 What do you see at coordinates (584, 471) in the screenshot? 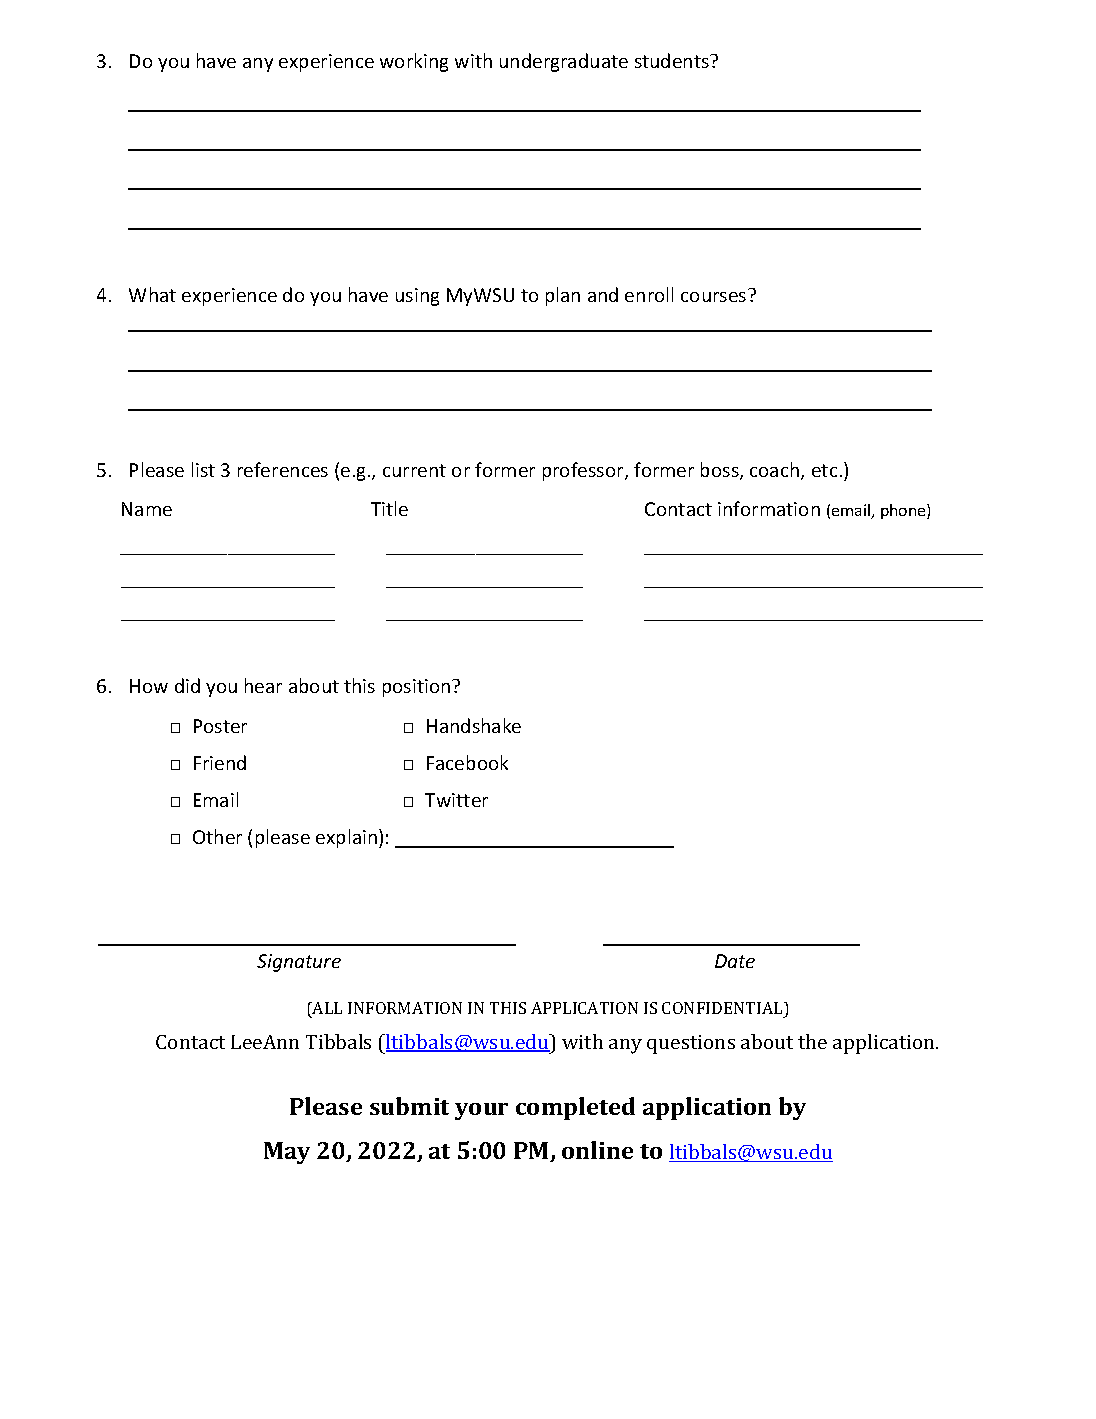
I see `professor` at bounding box center [584, 471].
